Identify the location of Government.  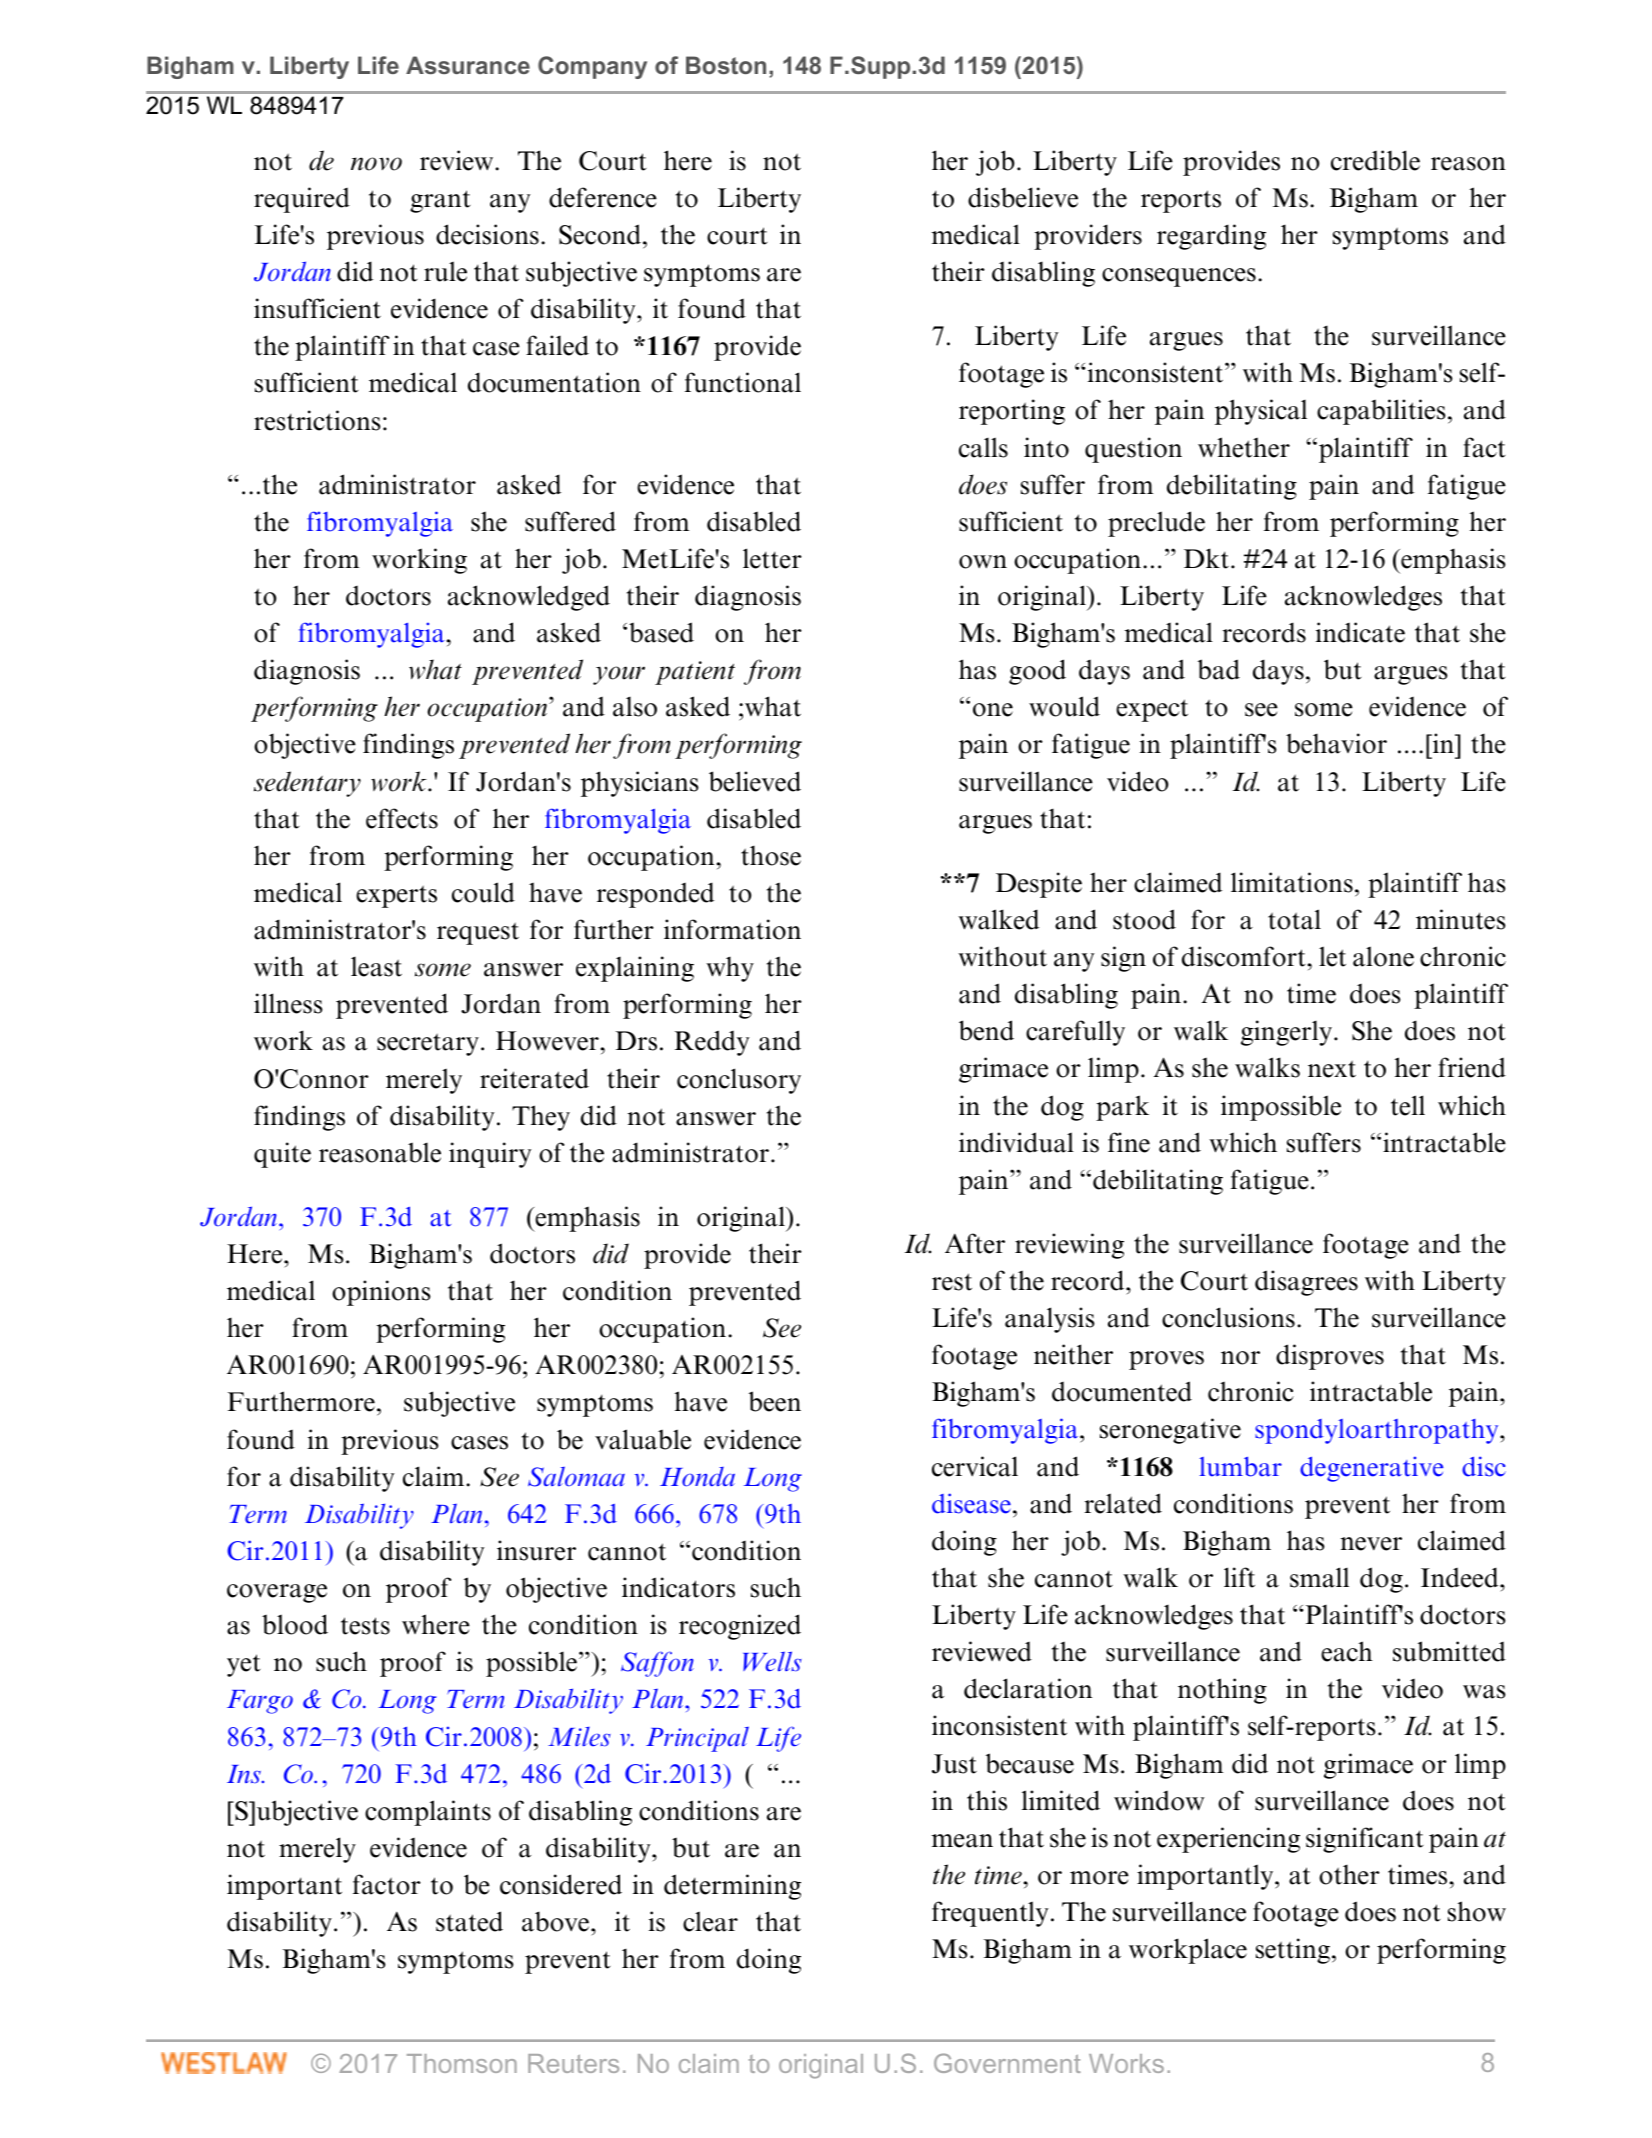
(1007, 2063).
